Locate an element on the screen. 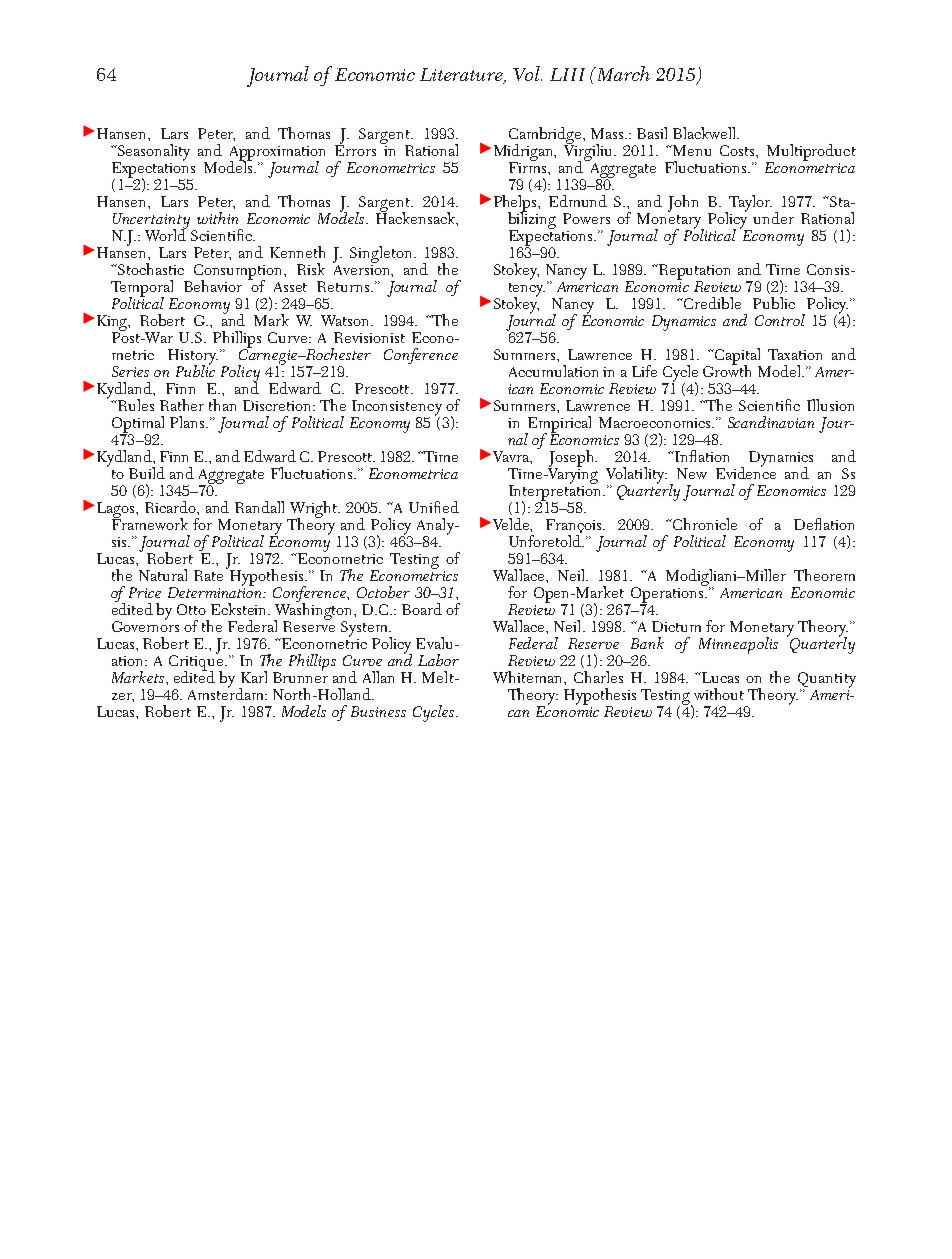  Literature is located at coordinates (463, 76).
